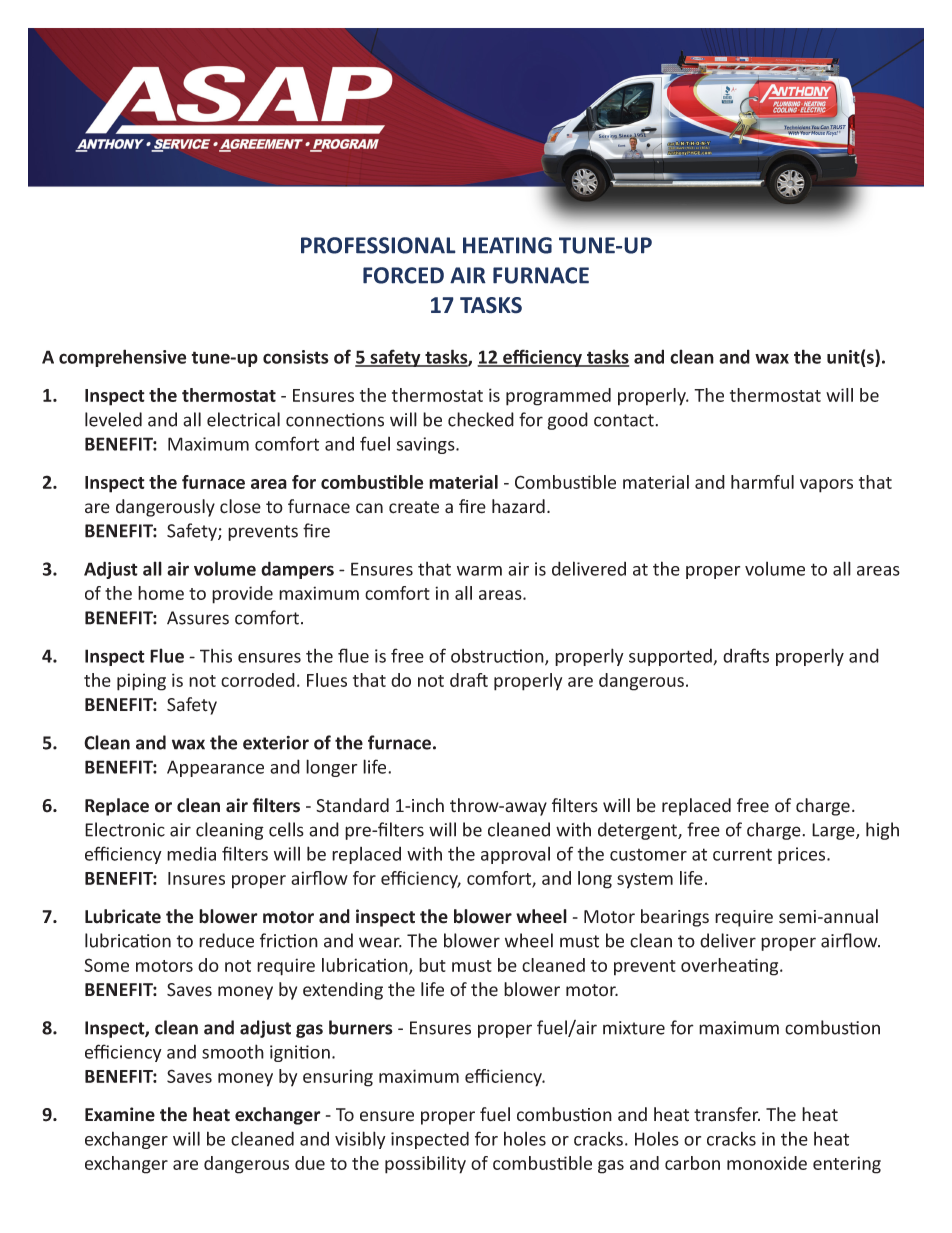 The image size is (952, 1233). I want to click on approval, so click(515, 855).
